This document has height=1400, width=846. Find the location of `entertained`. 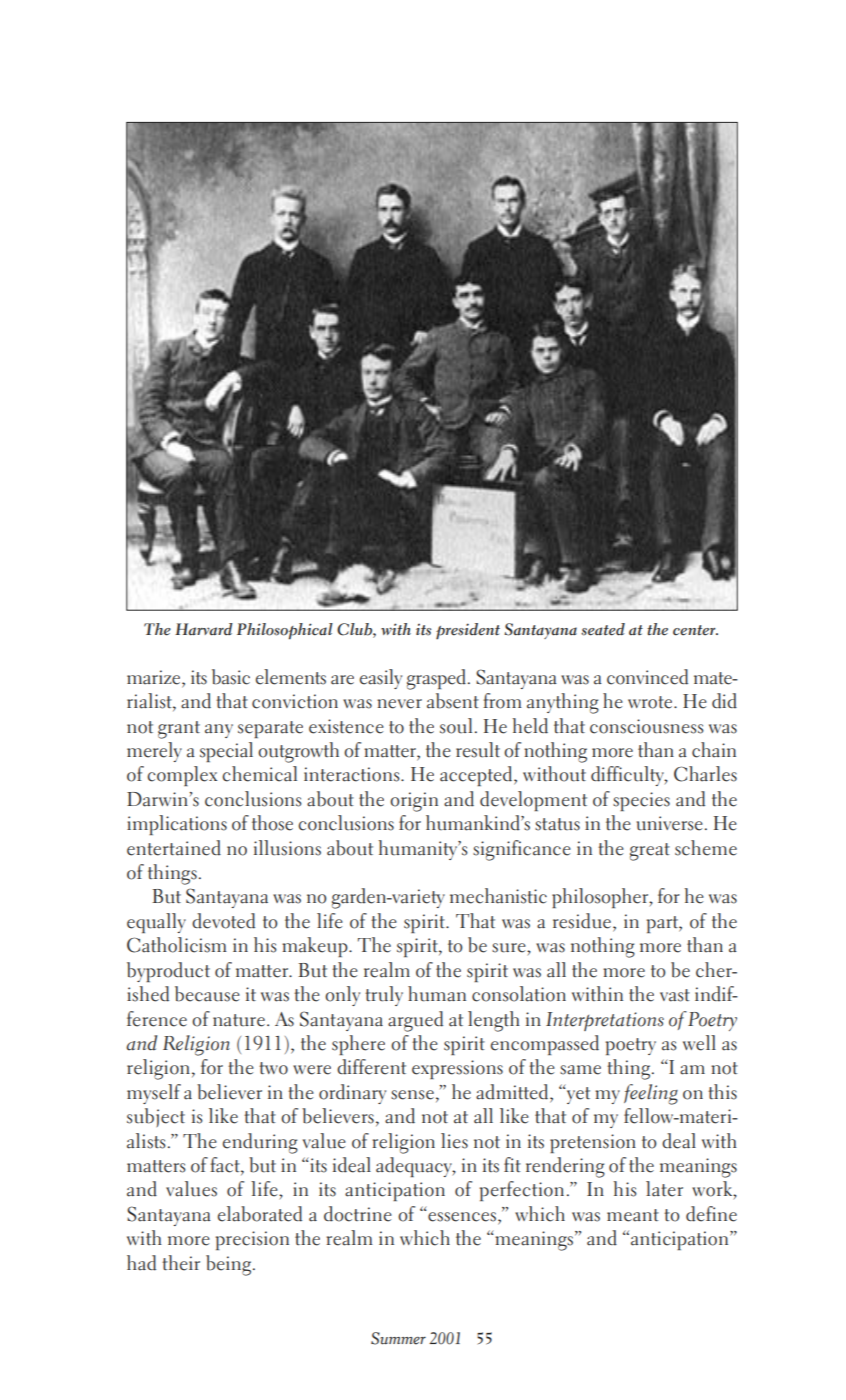

entertained is located at coordinates (174, 848).
